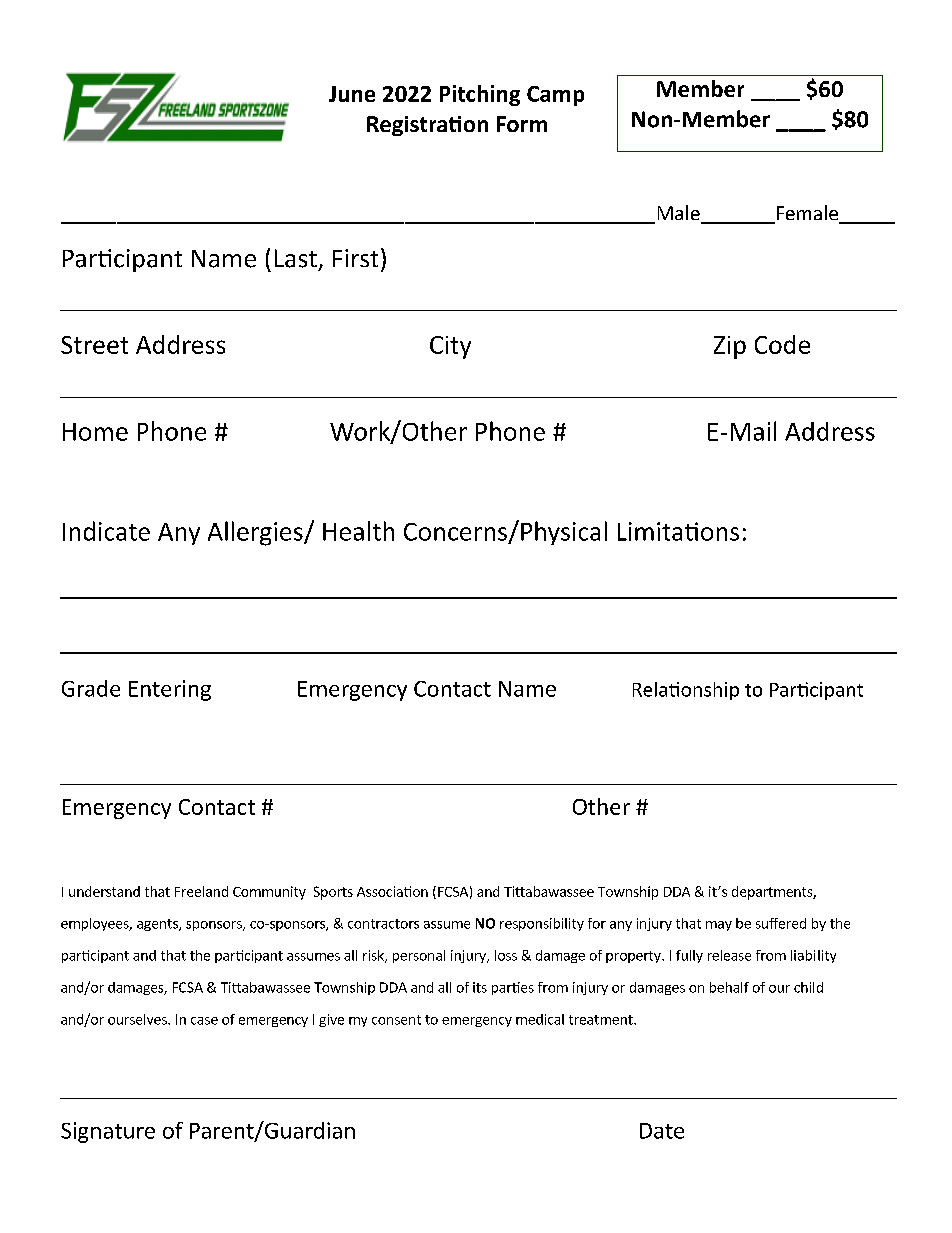 This document has height=1233, width=952. What do you see at coordinates (686, 691) in the document?
I see `Relationship` at bounding box center [686, 691].
